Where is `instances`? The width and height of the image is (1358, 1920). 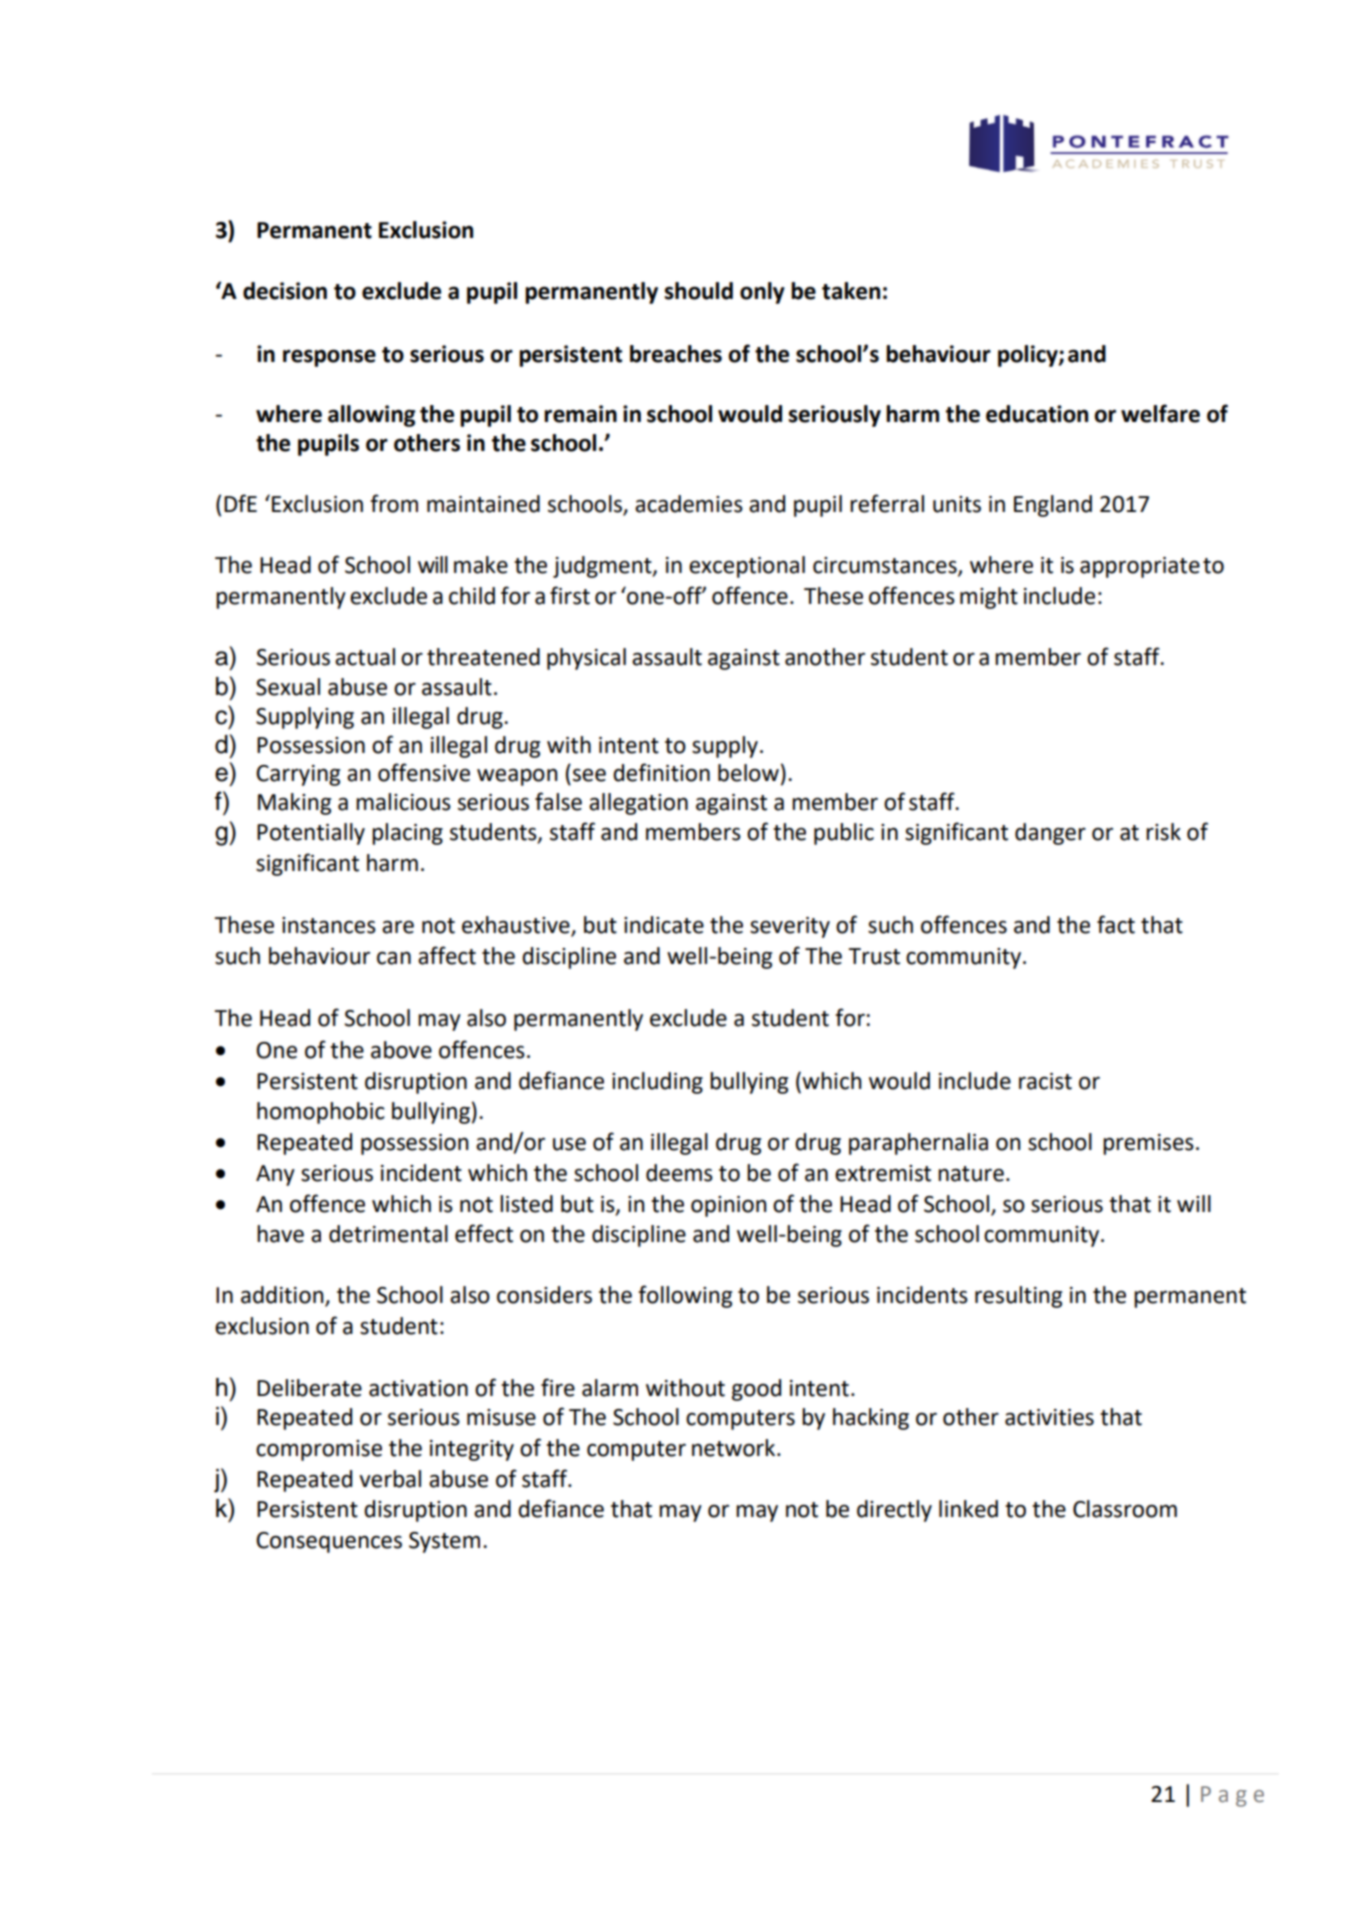 instances is located at coordinates (329, 925).
